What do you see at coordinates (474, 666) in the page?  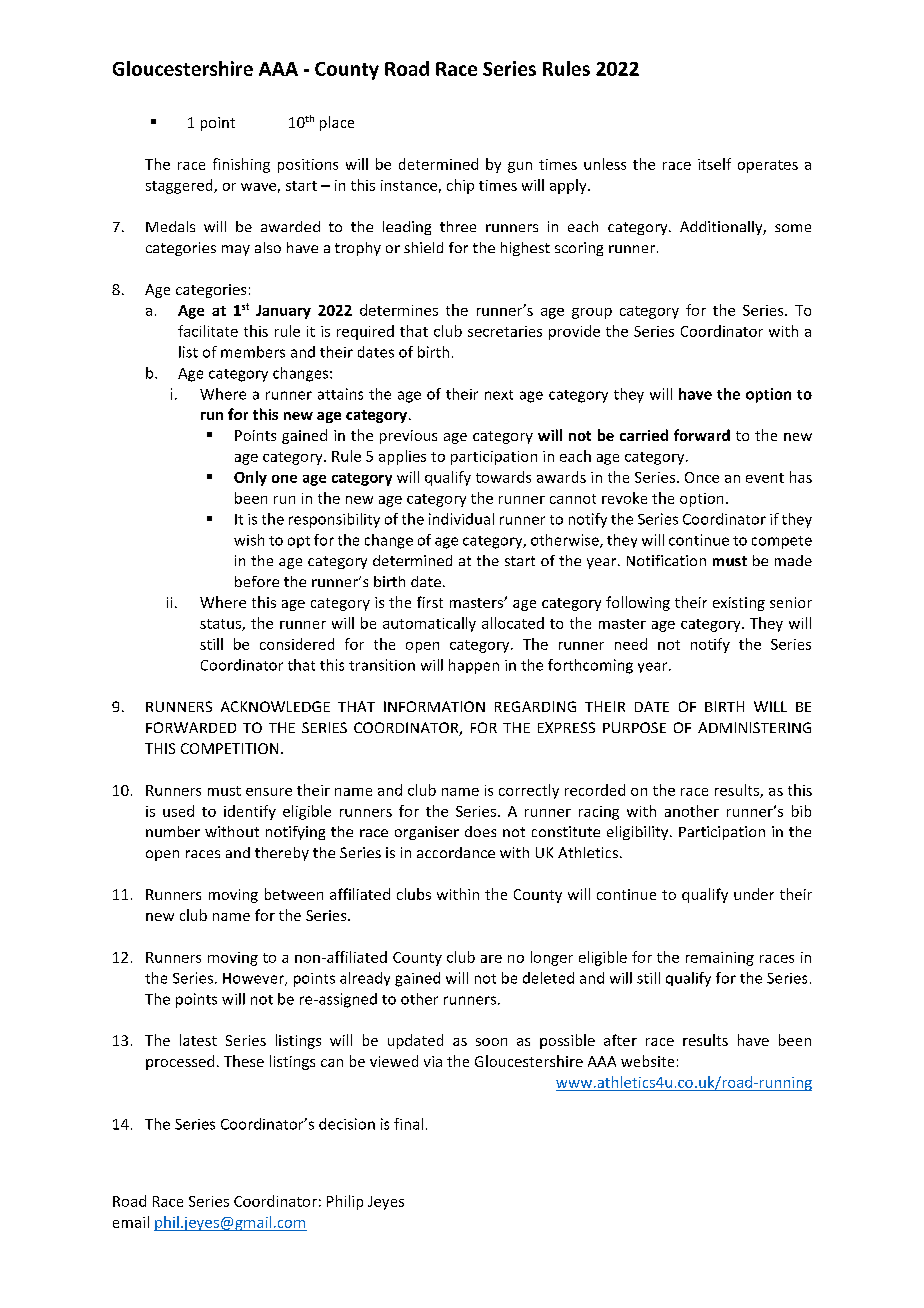 I see `happen` at bounding box center [474, 666].
